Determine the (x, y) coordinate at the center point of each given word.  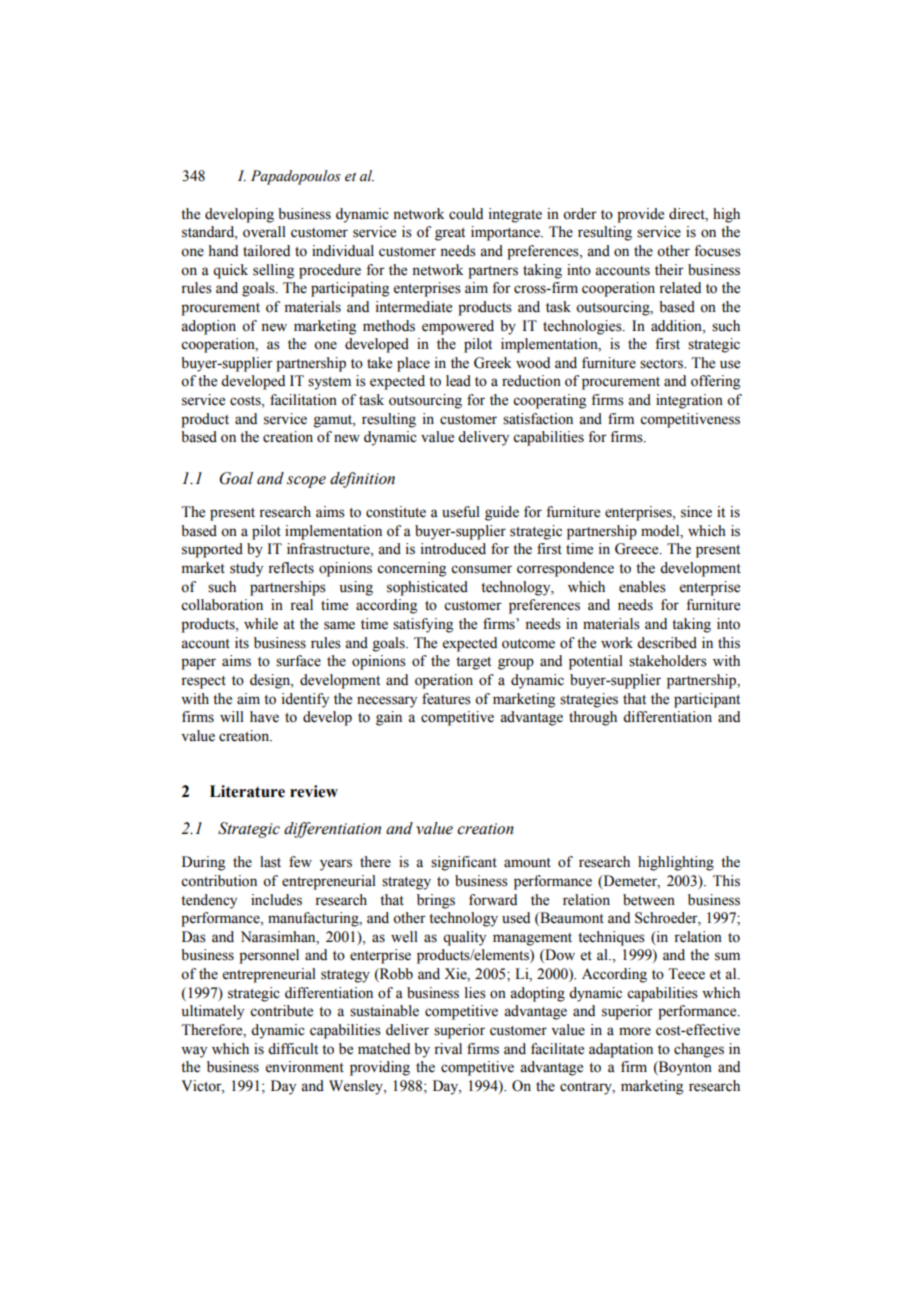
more (635, 1031)
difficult (293, 1049)
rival (448, 1048)
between (649, 900)
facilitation (303, 400)
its (242, 643)
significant (464, 863)
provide (640, 215)
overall (264, 232)
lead (458, 381)
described (667, 643)
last (270, 862)
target (473, 663)
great (450, 234)
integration (689, 401)
